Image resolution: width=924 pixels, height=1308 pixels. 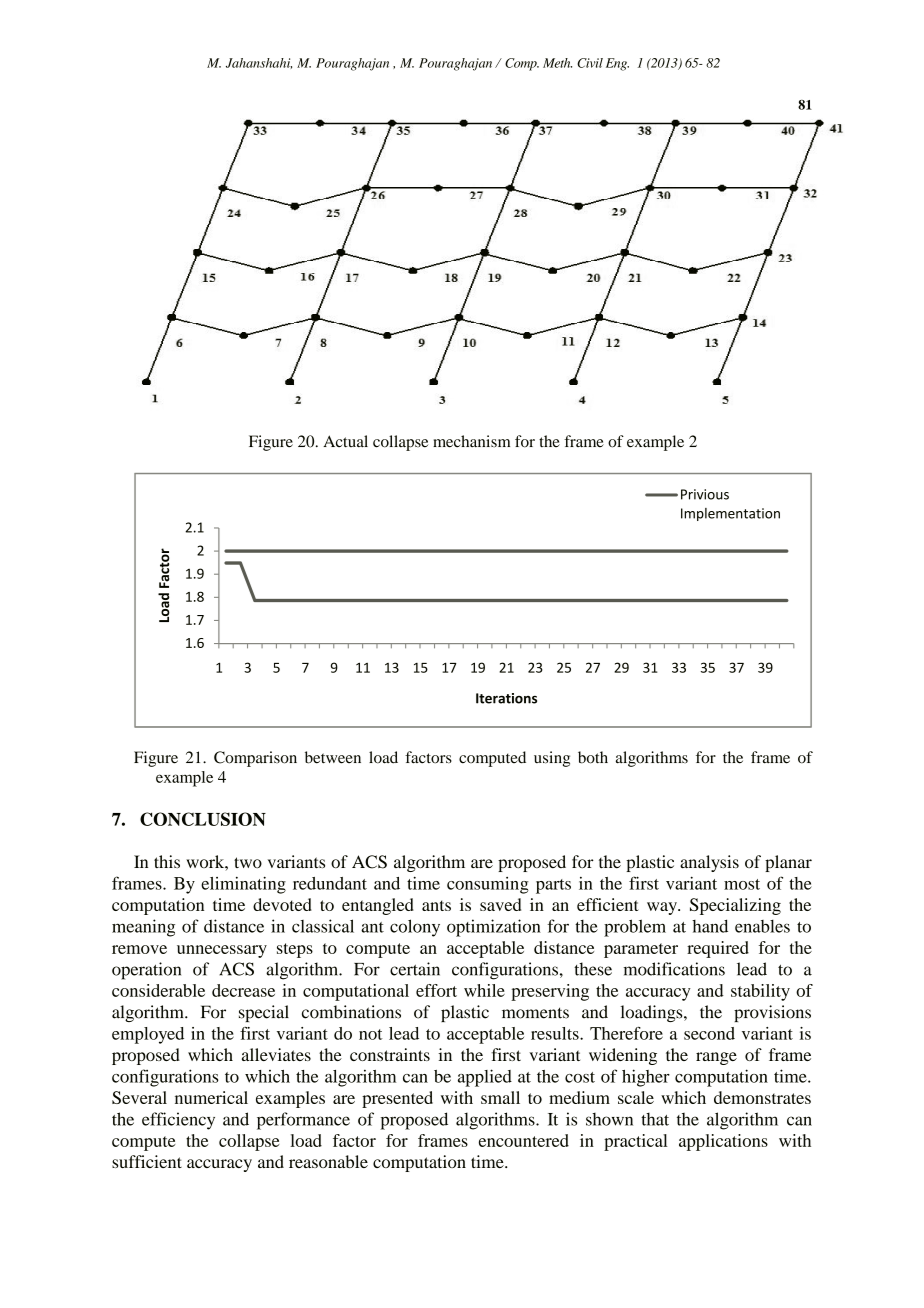 What do you see at coordinates (557, 63) in the image?
I see `Meth` at bounding box center [557, 63].
